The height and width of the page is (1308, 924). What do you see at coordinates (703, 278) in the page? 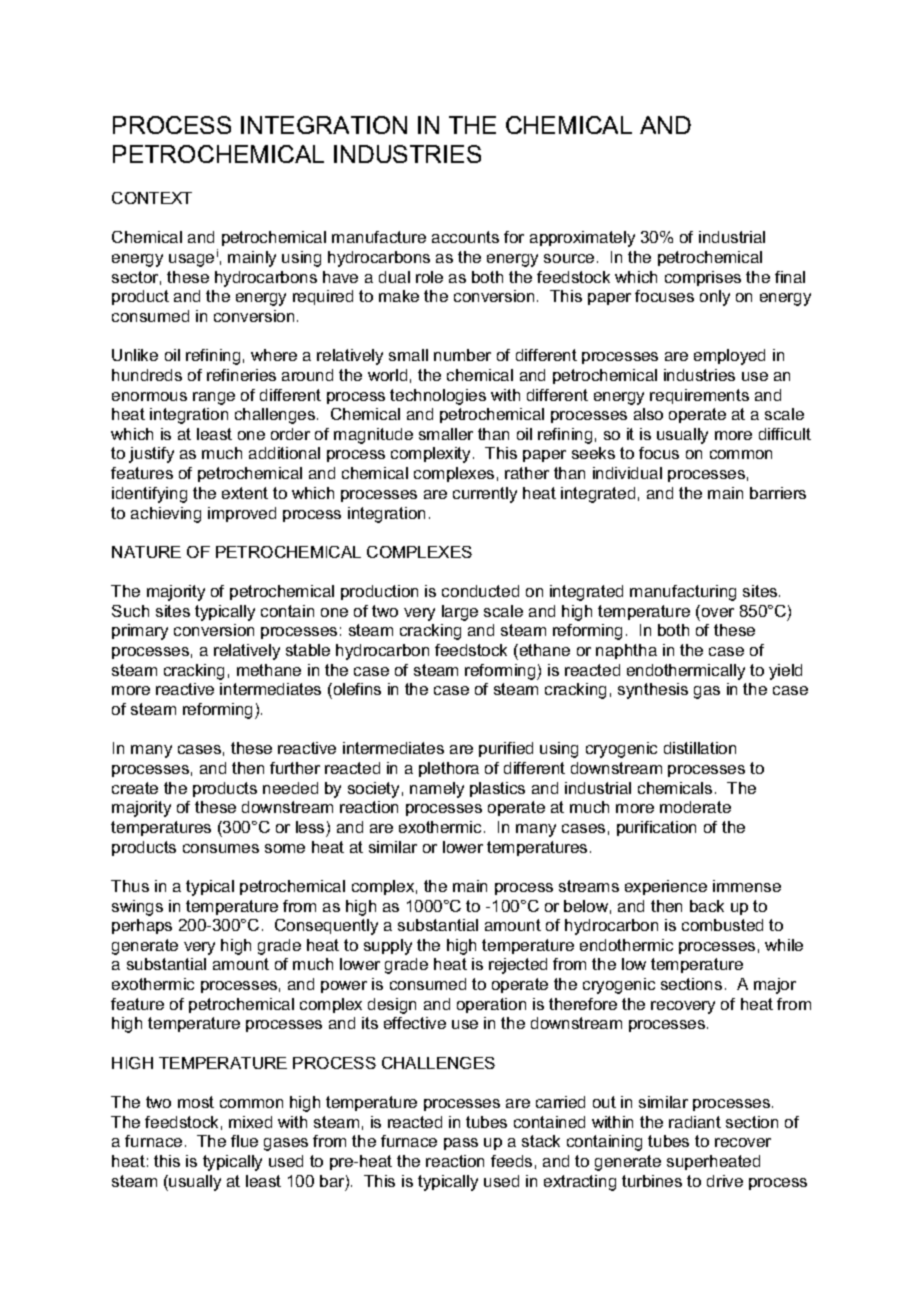
I see `comprises` at bounding box center [703, 278].
